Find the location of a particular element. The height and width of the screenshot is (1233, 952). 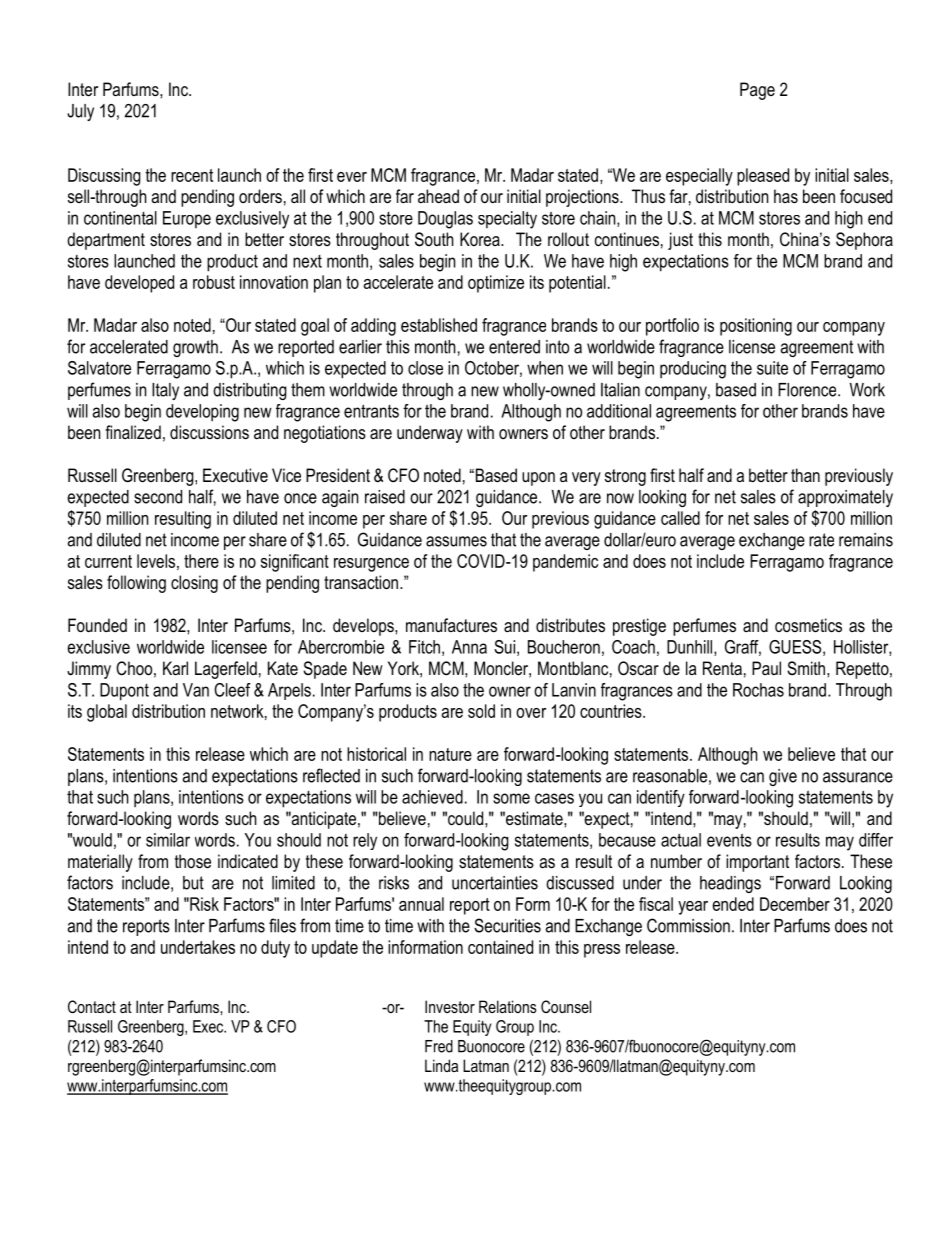

recent is located at coordinates (192, 175).
